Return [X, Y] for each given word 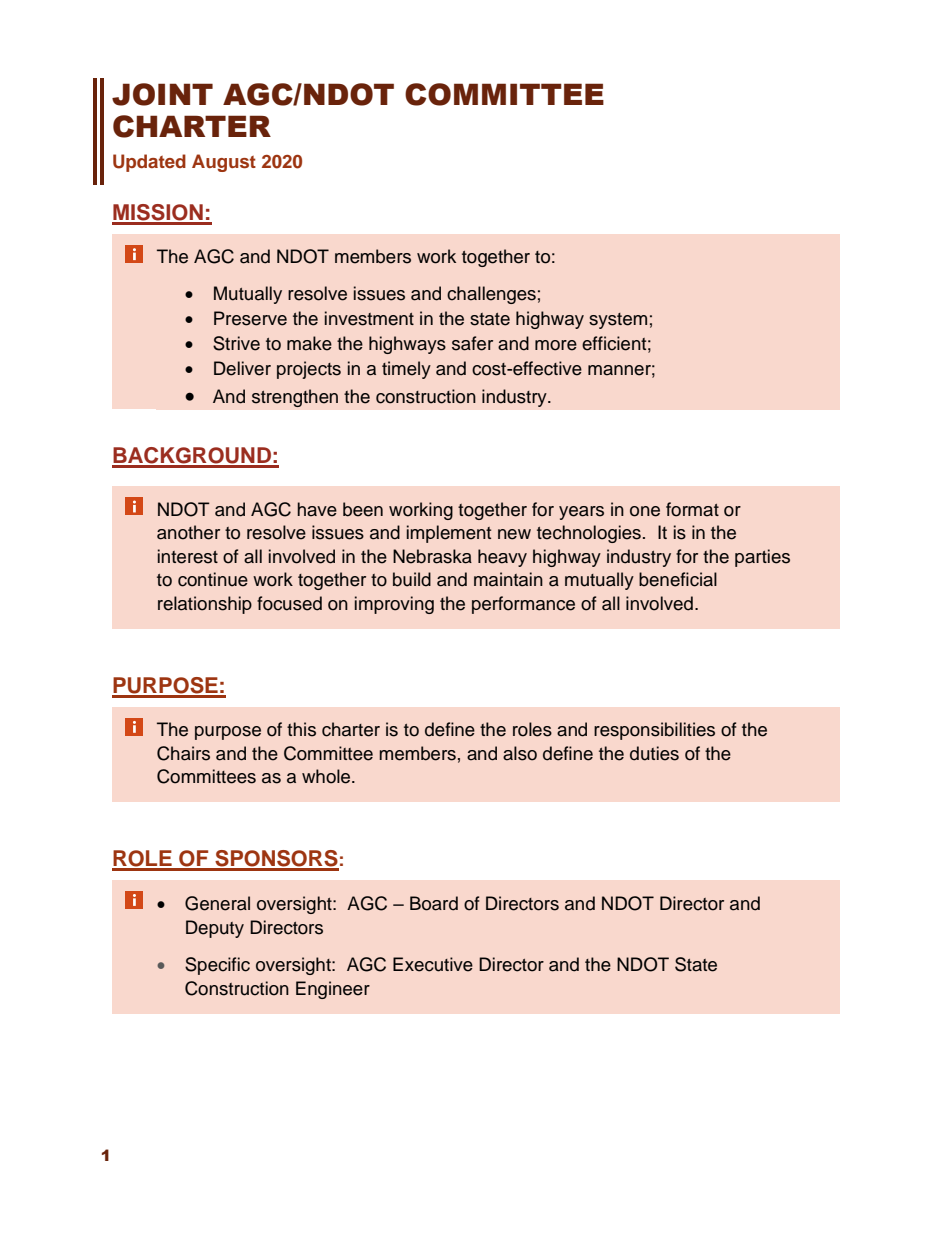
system [618, 321]
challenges [491, 295]
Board [434, 903]
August [224, 163]
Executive [433, 964]
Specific [217, 966]
